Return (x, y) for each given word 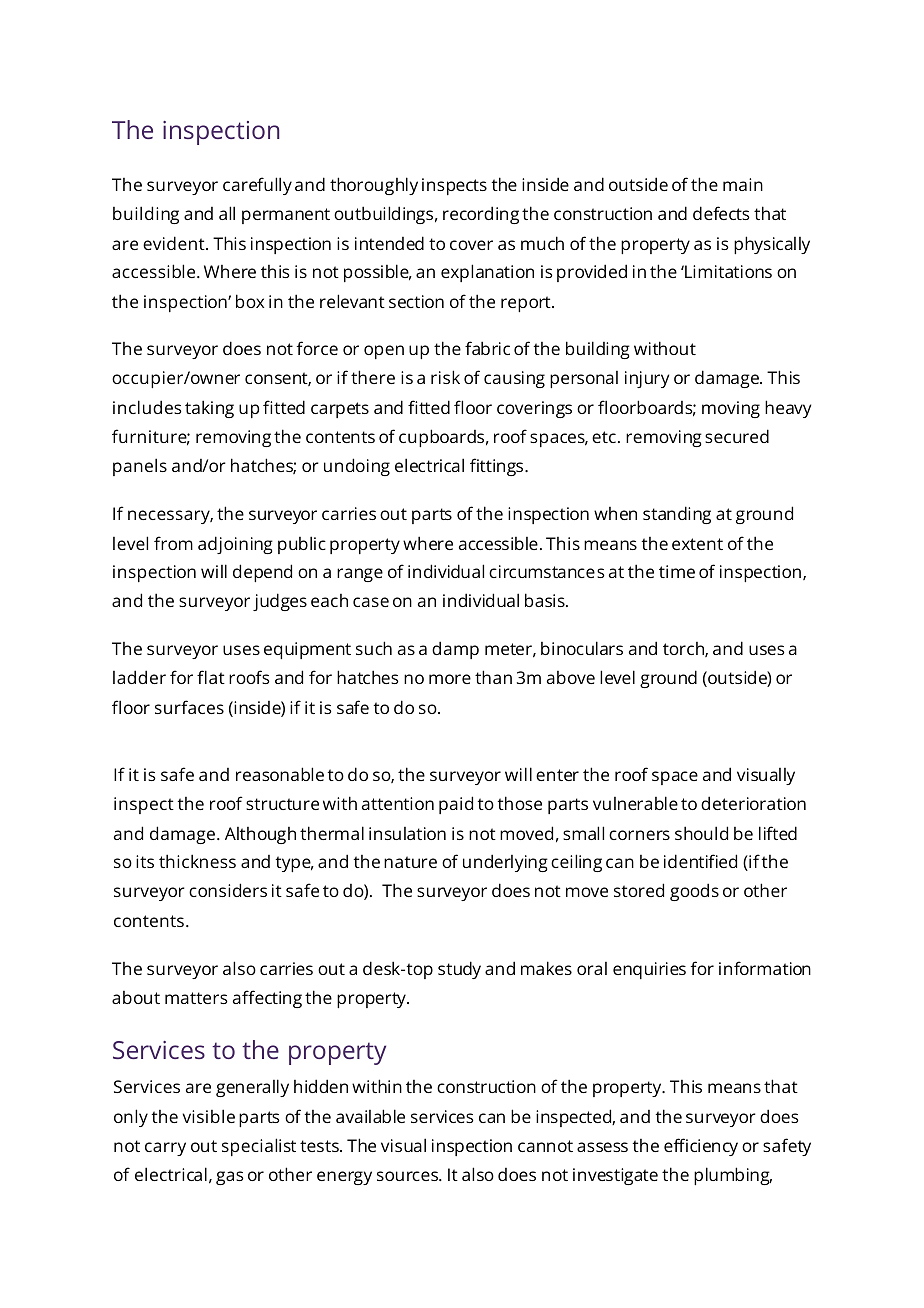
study (459, 970)
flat (211, 677)
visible (208, 1116)
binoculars (582, 648)
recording (481, 215)
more (450, 679)
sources (409, 1176)
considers (228, 890)
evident (175, 243)
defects (721, 213)
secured (737, 436)
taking (209, 409)
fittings (498, 467)
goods (694, 892)
